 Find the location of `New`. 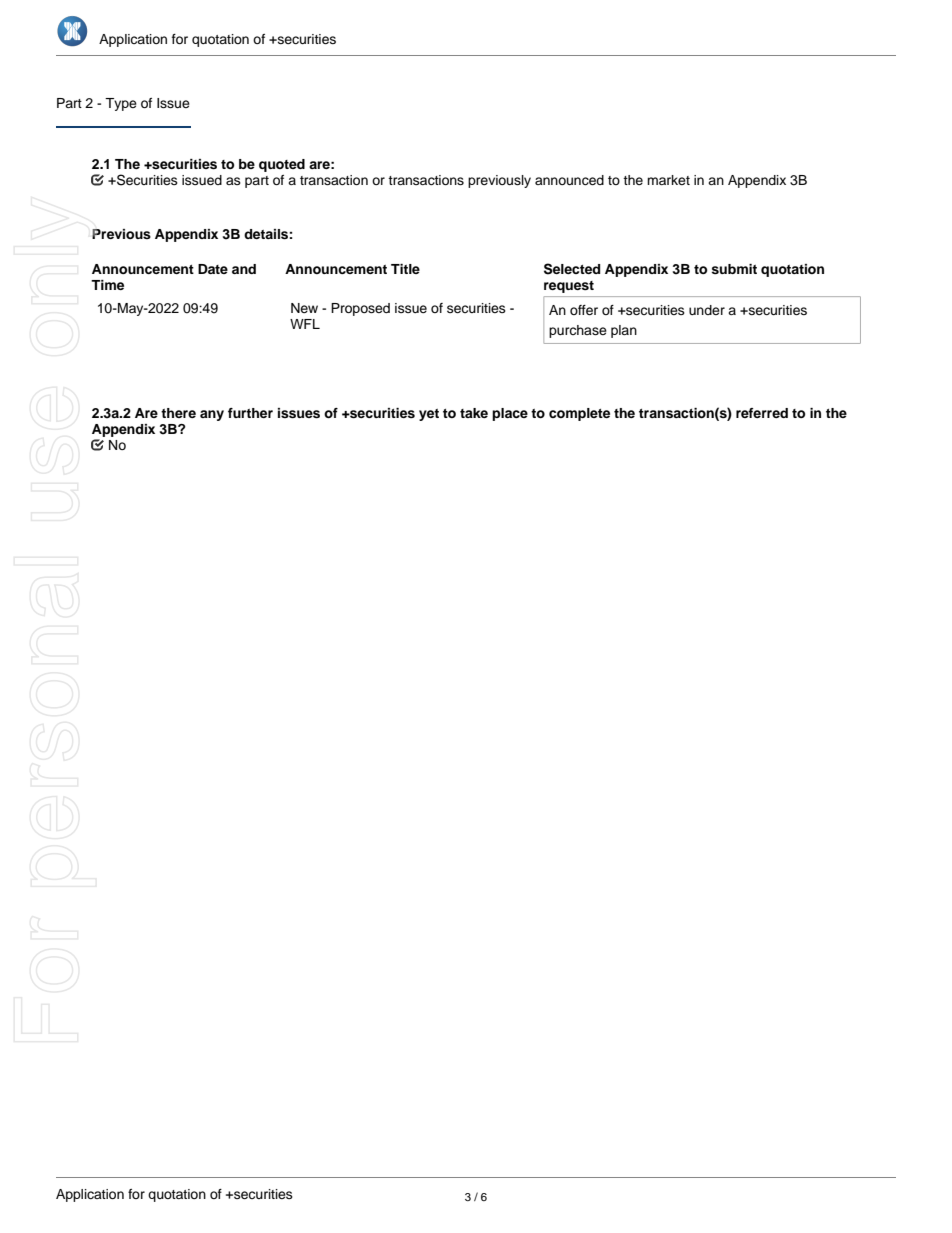

New is located at coordinates (304, 308).
